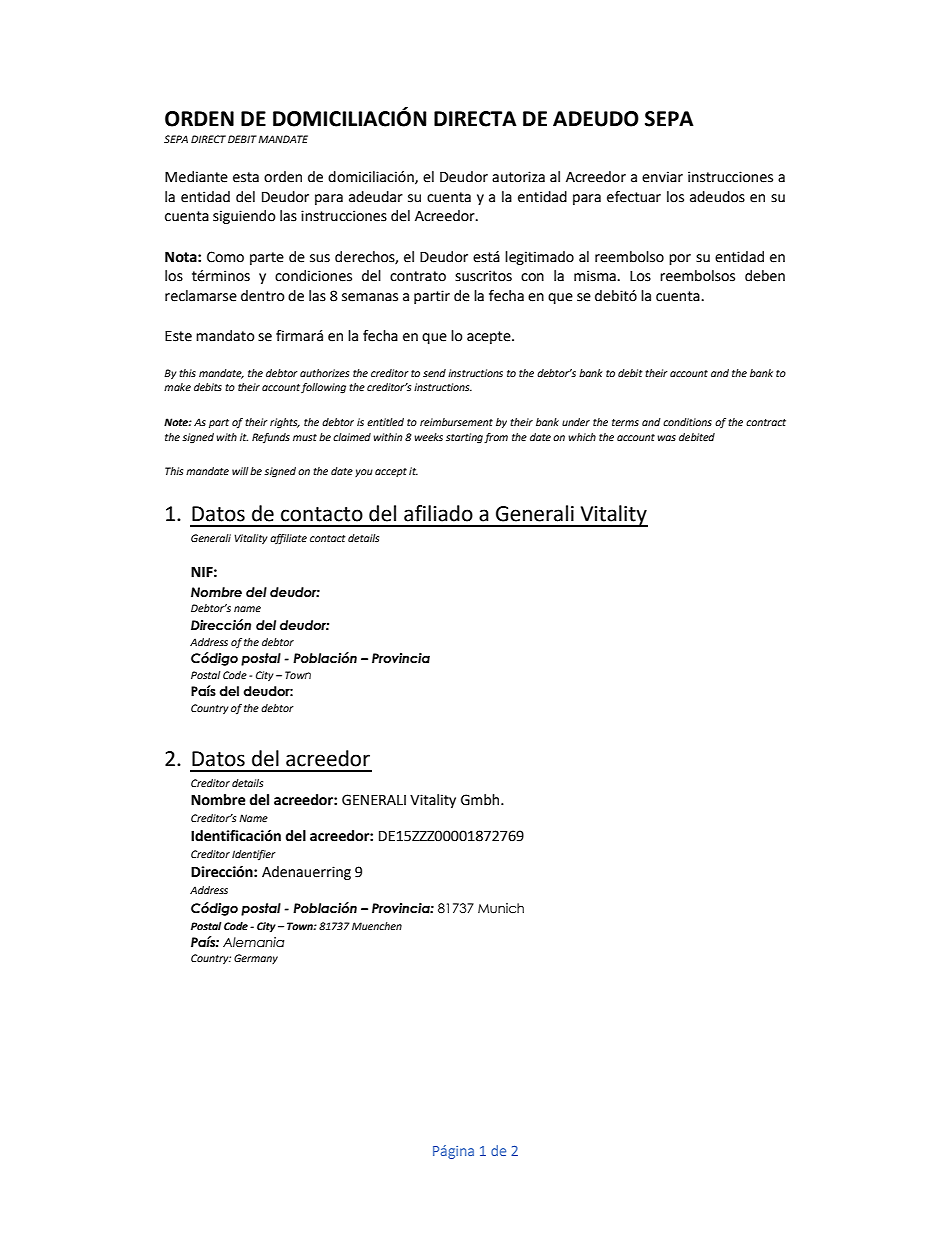 Image resolution: width=952 pixels, height=1233 pixels. I want to click on Gmbh, so click(481, 800).
